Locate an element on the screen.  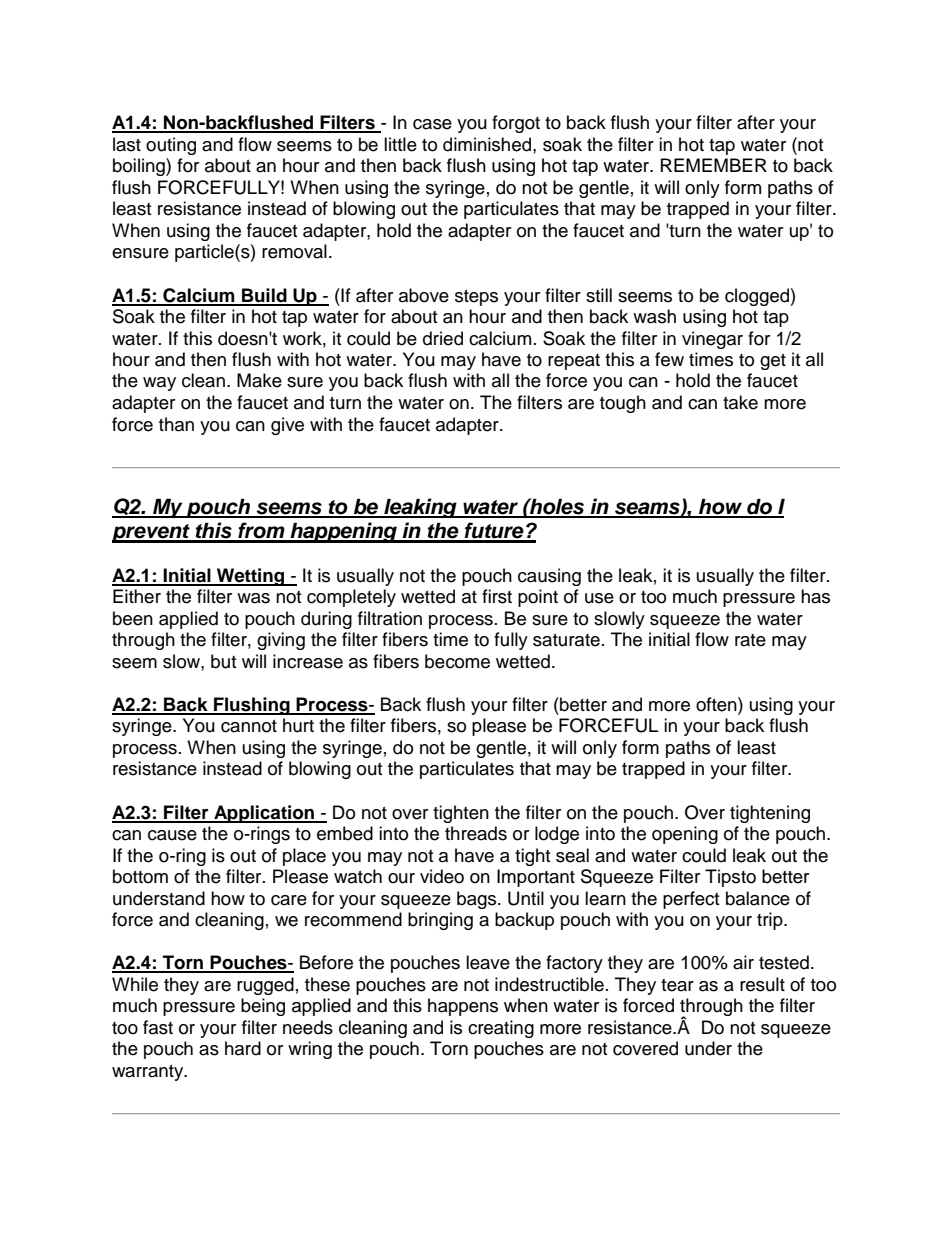
outing is located at coordinates (171, 146).
